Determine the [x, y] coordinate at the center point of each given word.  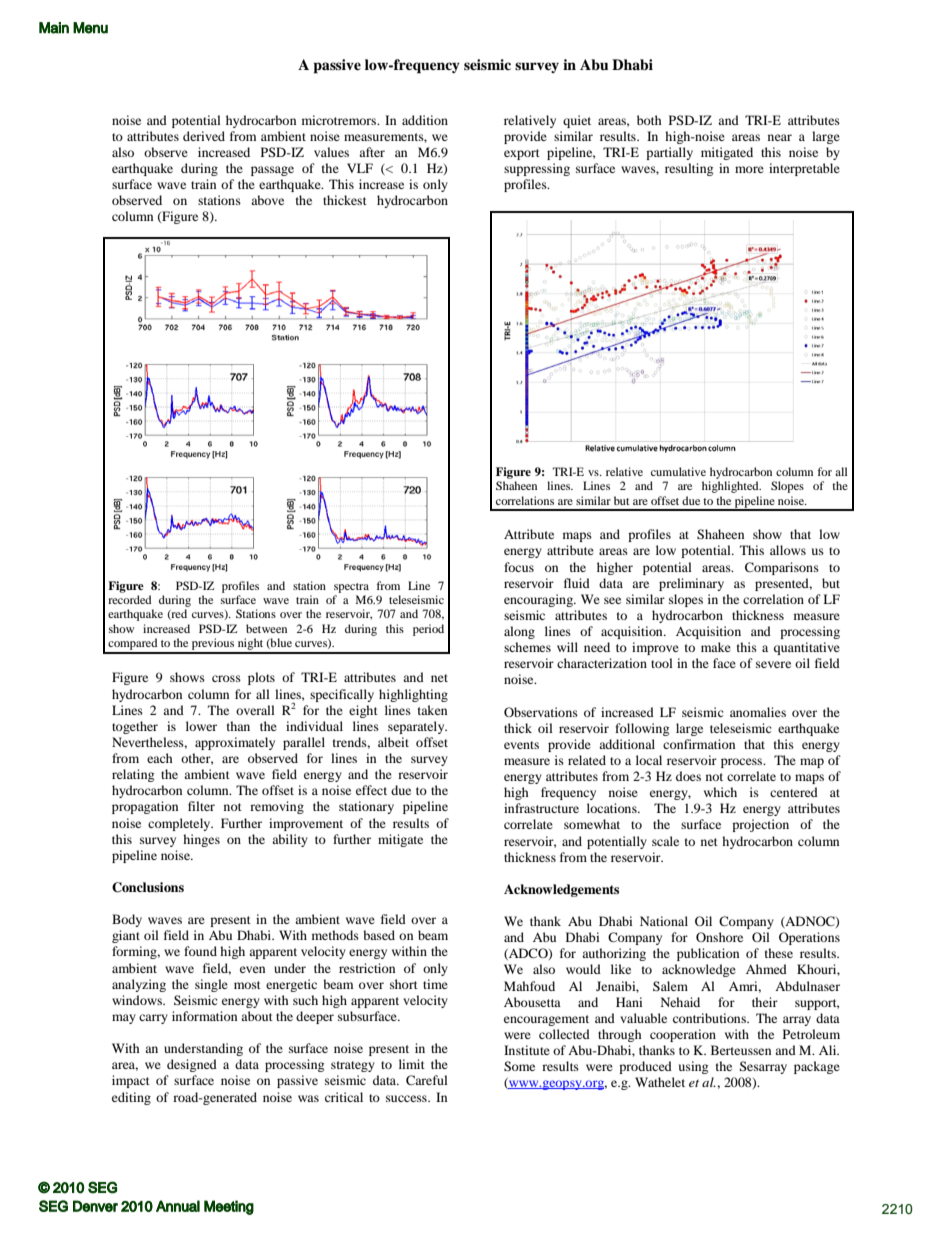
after [372, 152]
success [407, 1098]
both [649, 120]
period [428, 630]
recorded [130, 599]
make [716, 647]
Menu [90, 28]
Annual [178, 1206]
